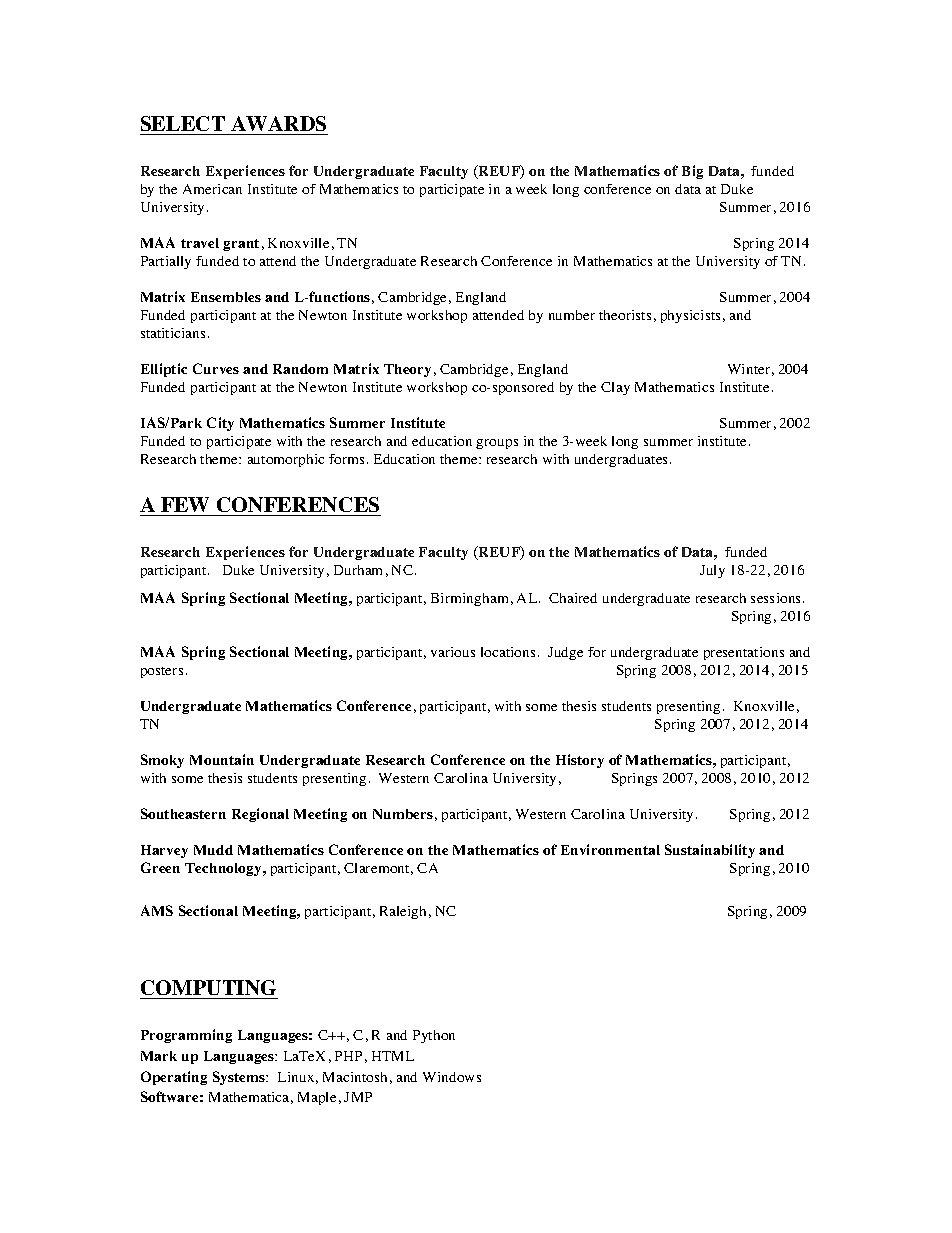  Describe the element at coordinates (162, 672) in the screenshot. I see `posters` at that location.
